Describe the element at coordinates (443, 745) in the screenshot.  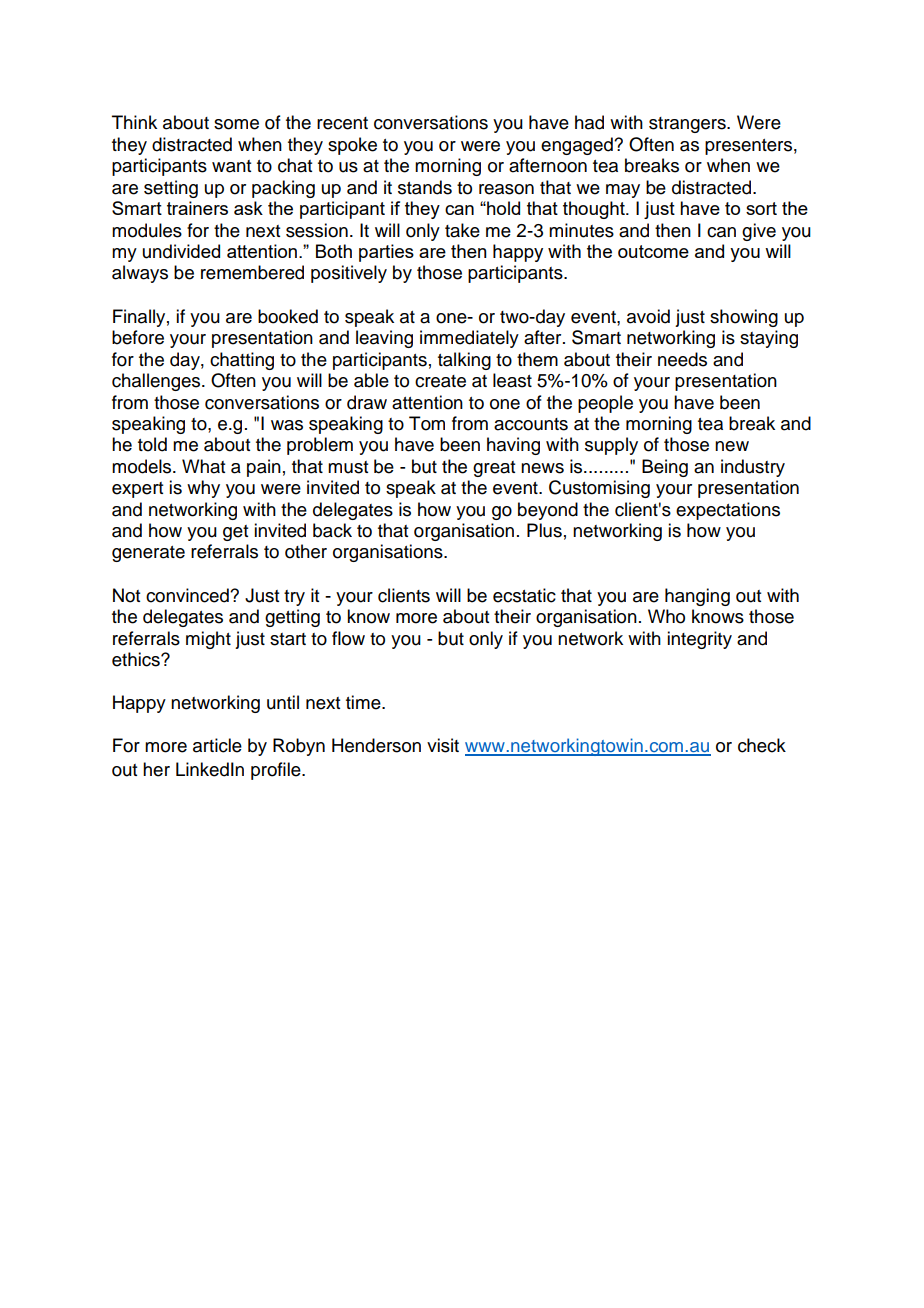
I see `visit` at that location.
